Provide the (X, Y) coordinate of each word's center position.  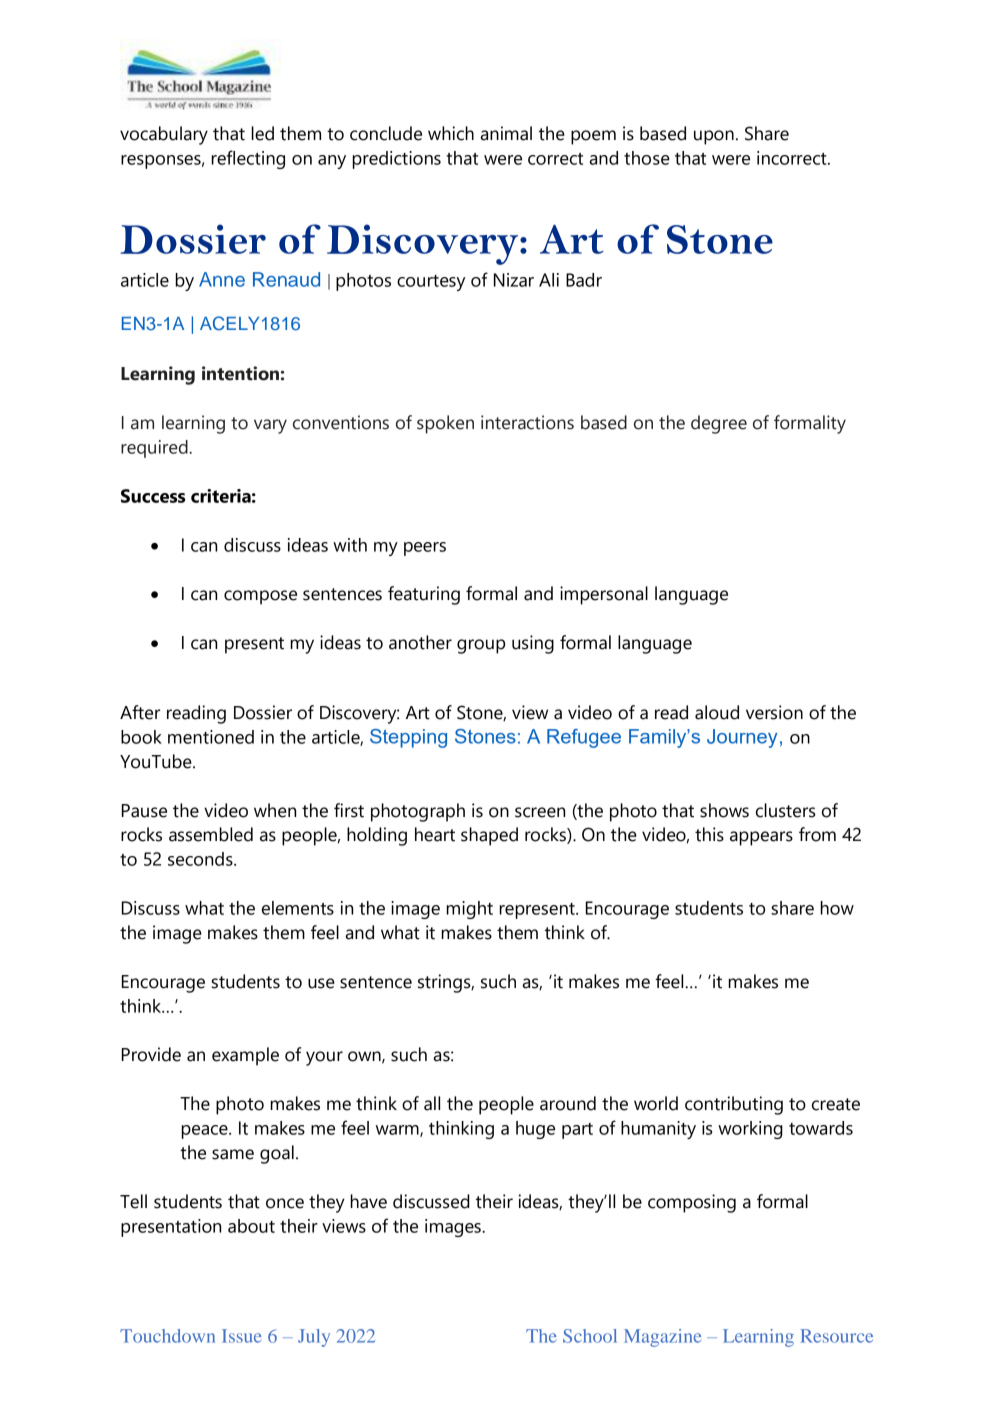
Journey (742, 738)
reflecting (248, 159)
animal (506, 133)
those (647, 158)
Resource (836, 1336)
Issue (241, 1336)
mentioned (211, 737)
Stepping (408, 738)
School (590, 1336)
